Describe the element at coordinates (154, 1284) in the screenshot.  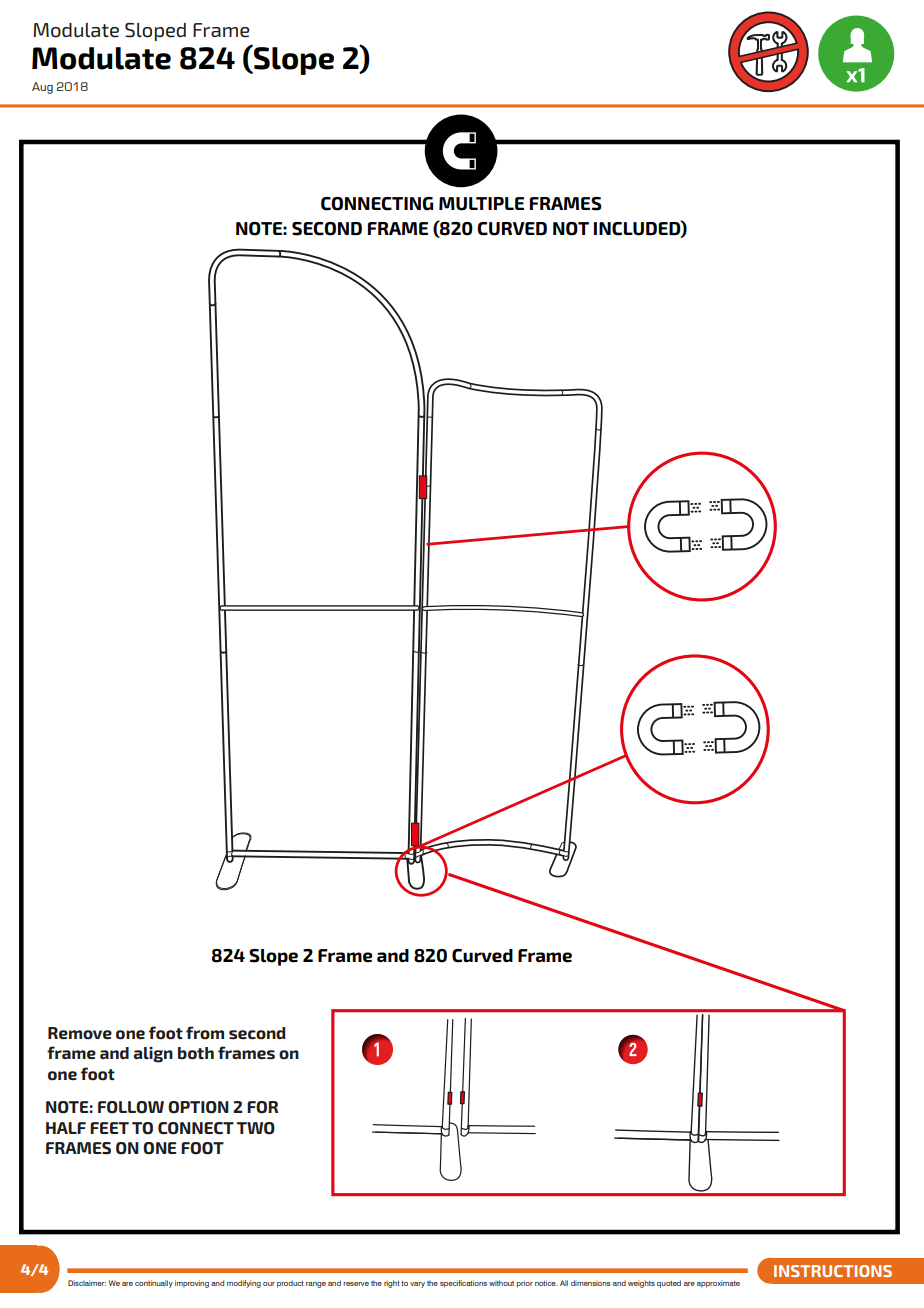
I see `continually` at that location.
